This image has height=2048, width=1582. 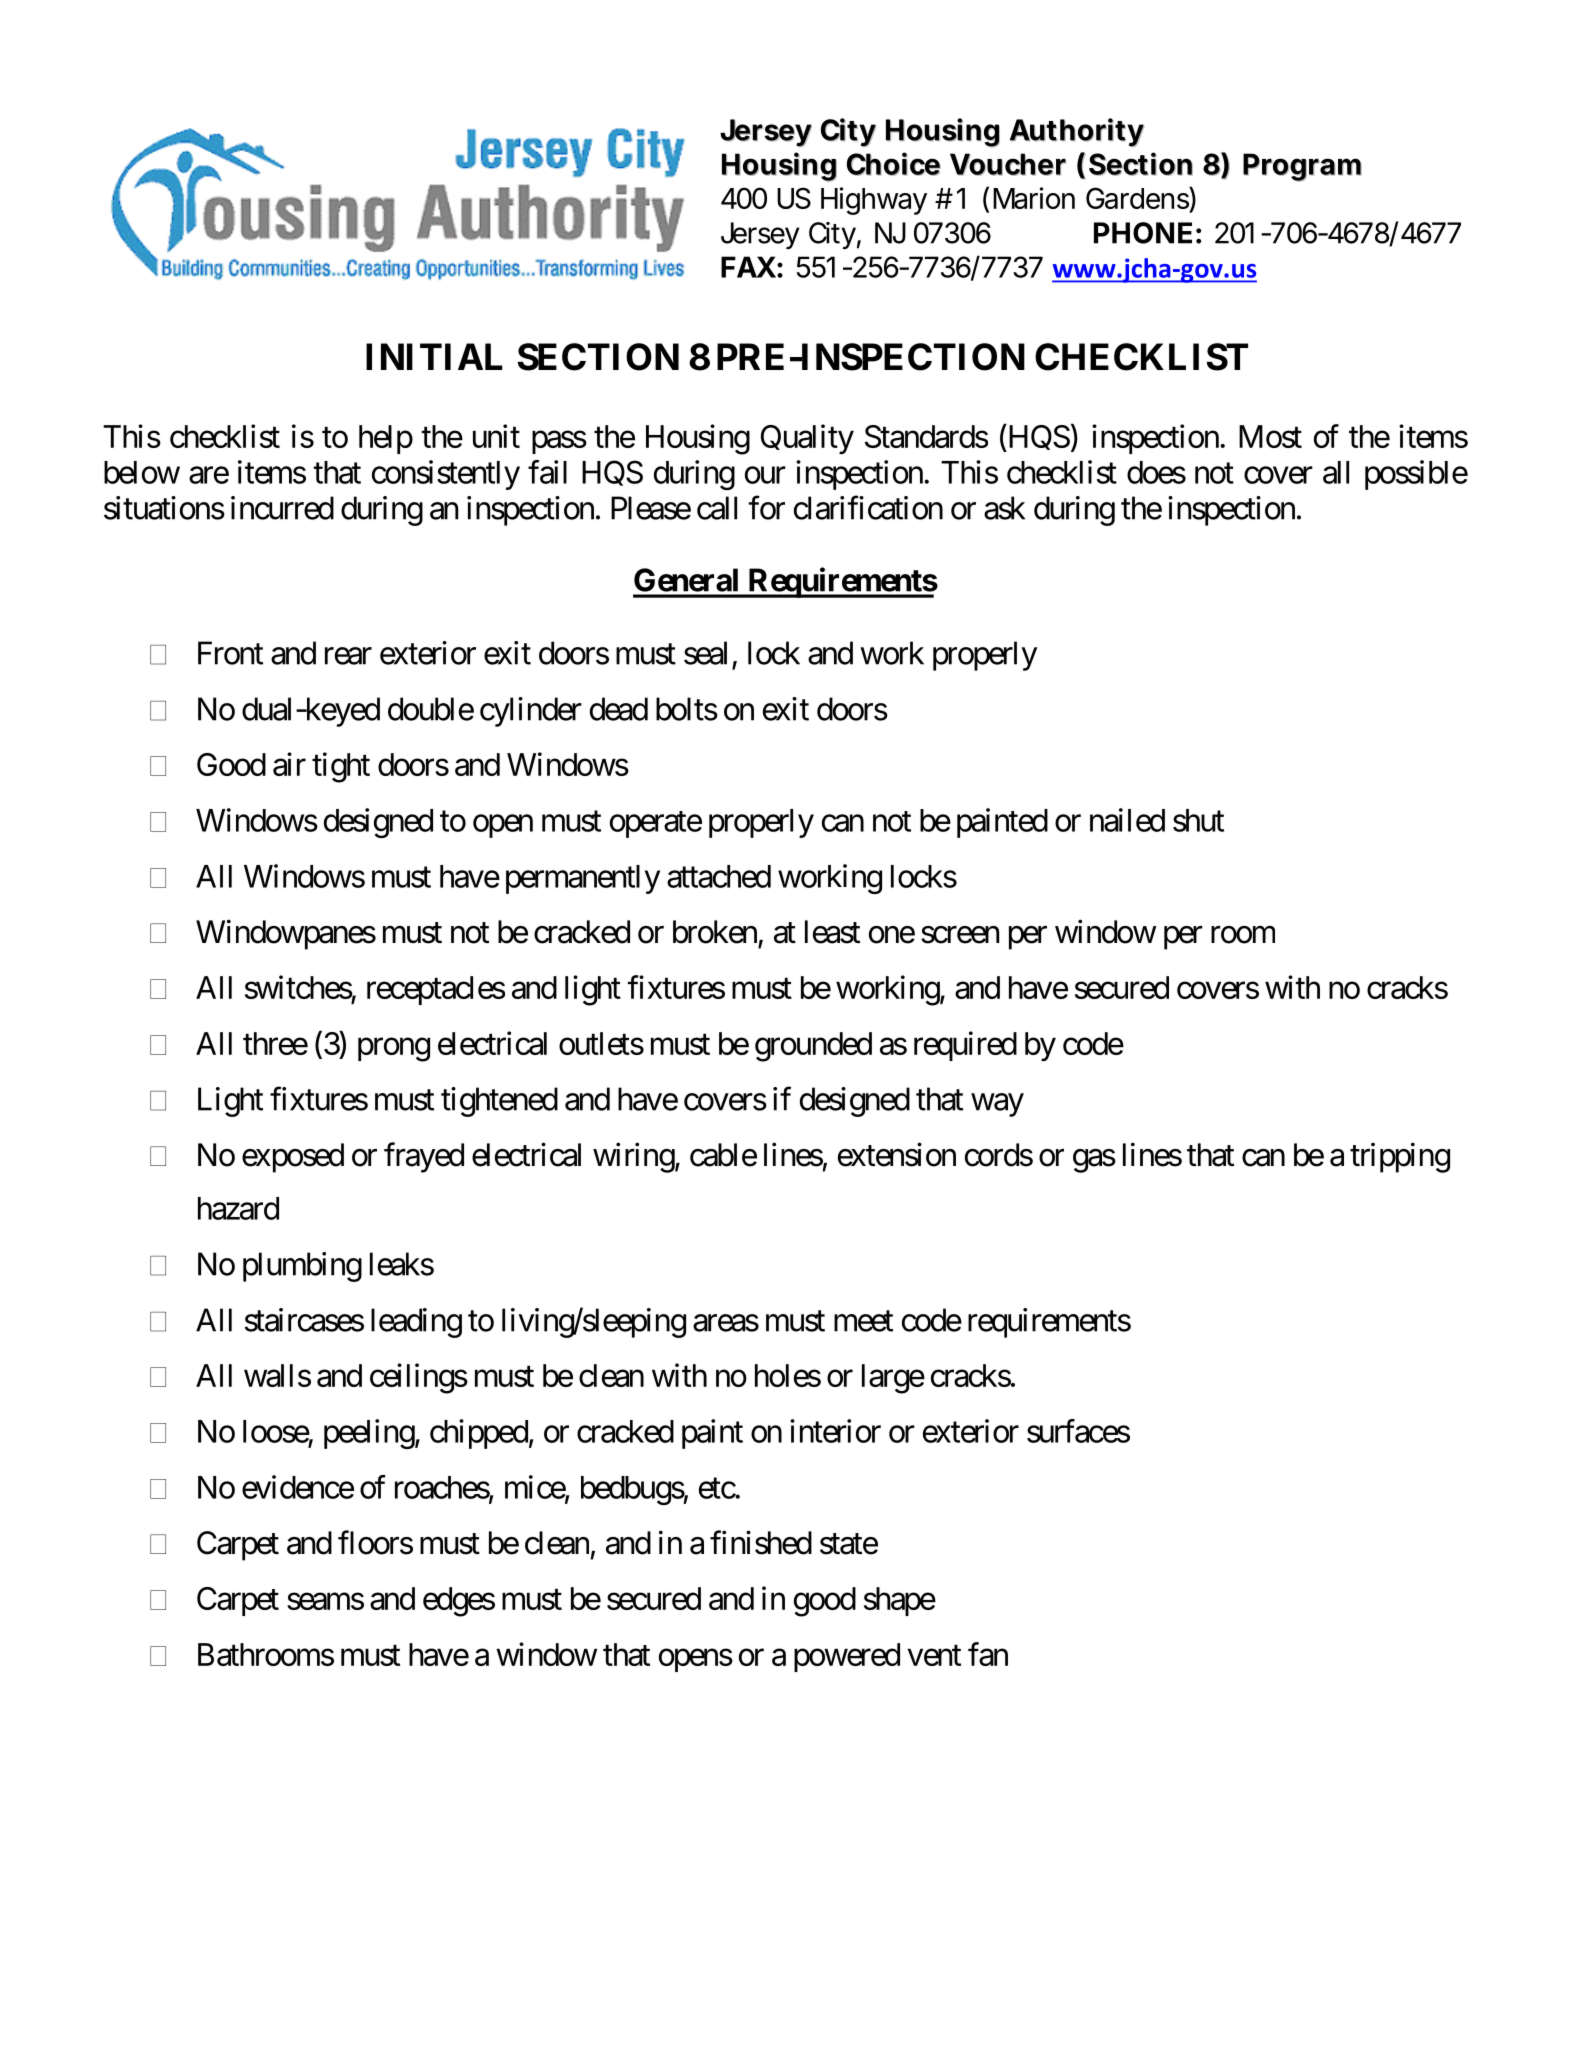 What do you see at coordinates (847, 1657) in the image?
I see `powered` at bounding box center [847, 1657].
